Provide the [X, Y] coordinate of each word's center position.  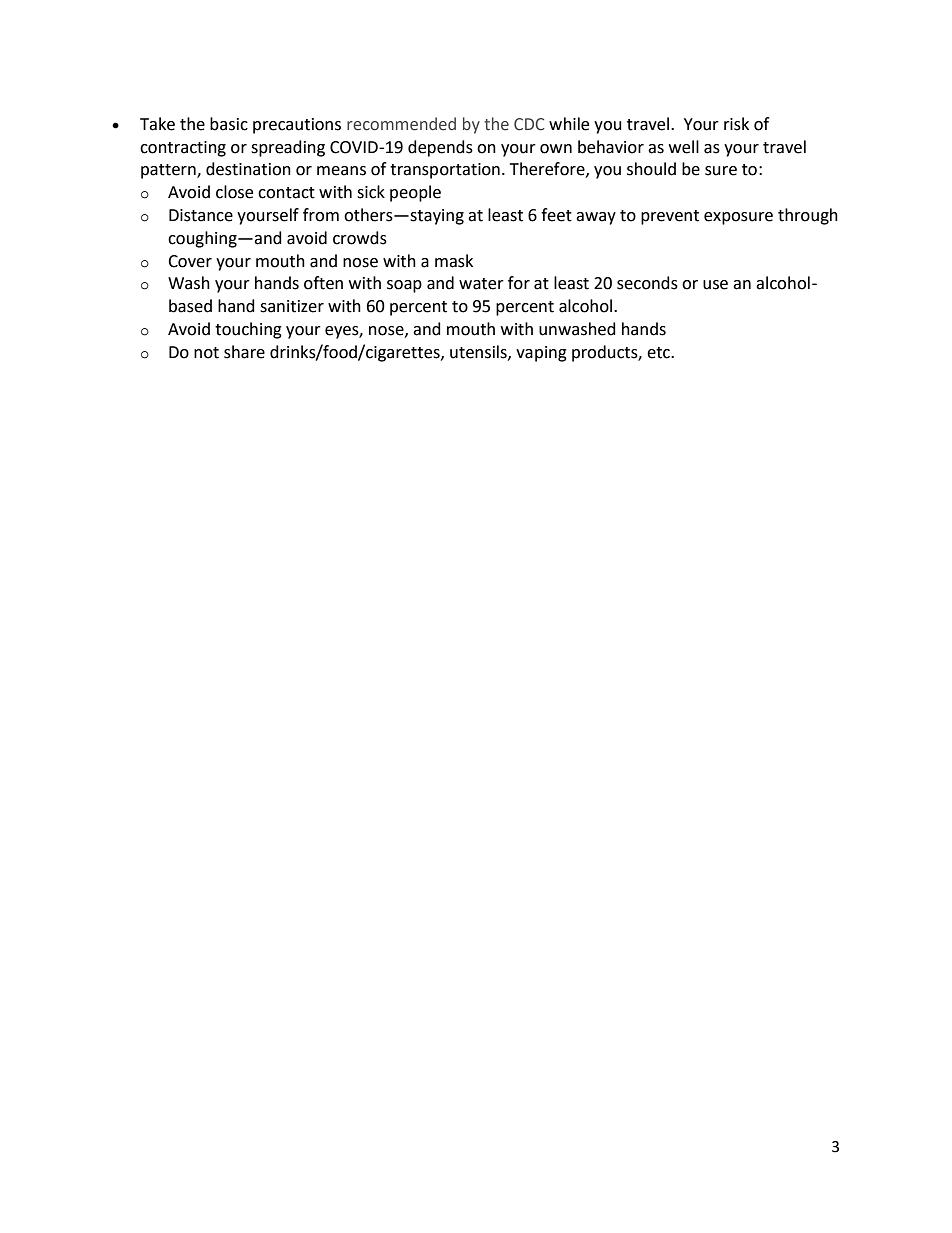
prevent [670, 217]
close [234, 192]
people [415, 193]
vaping [541, 354]
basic [229, 124]
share [244, 352]
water [481, 284]
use [715, 285]
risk [736, 124]
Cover [190, 261]
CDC [529, 124]
